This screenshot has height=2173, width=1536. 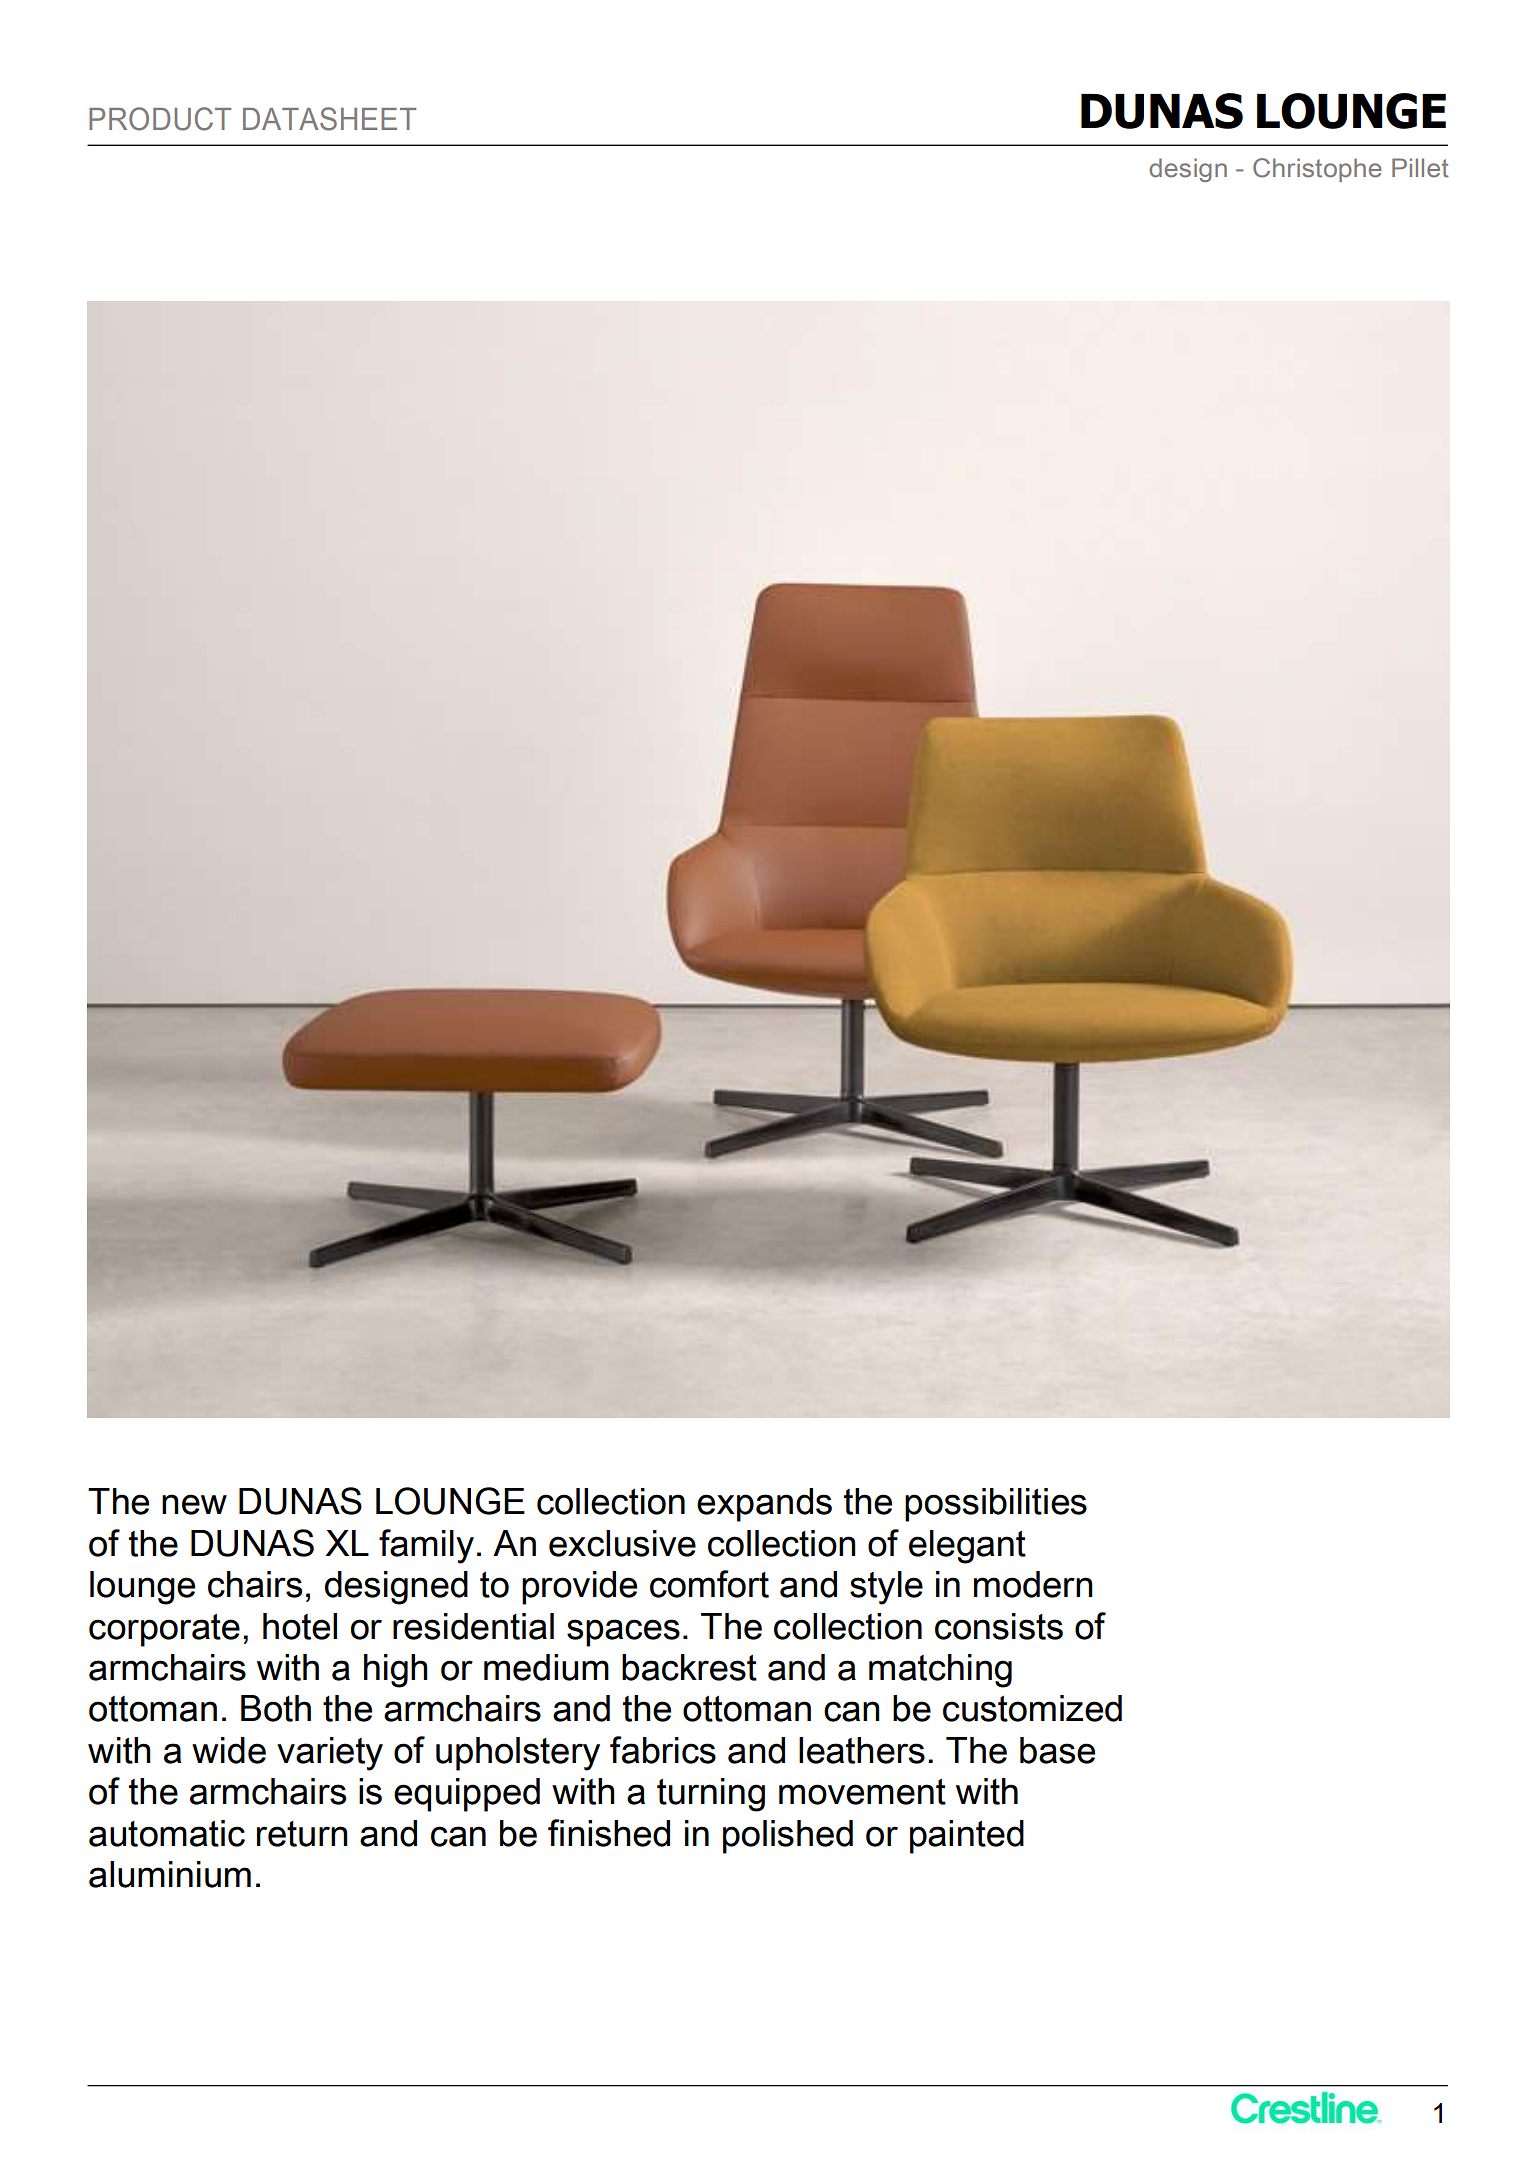 What do you see at coordinates (329, 119) in the screenshot?
I see `DATASHEET` at bounding box center [329, 119].
